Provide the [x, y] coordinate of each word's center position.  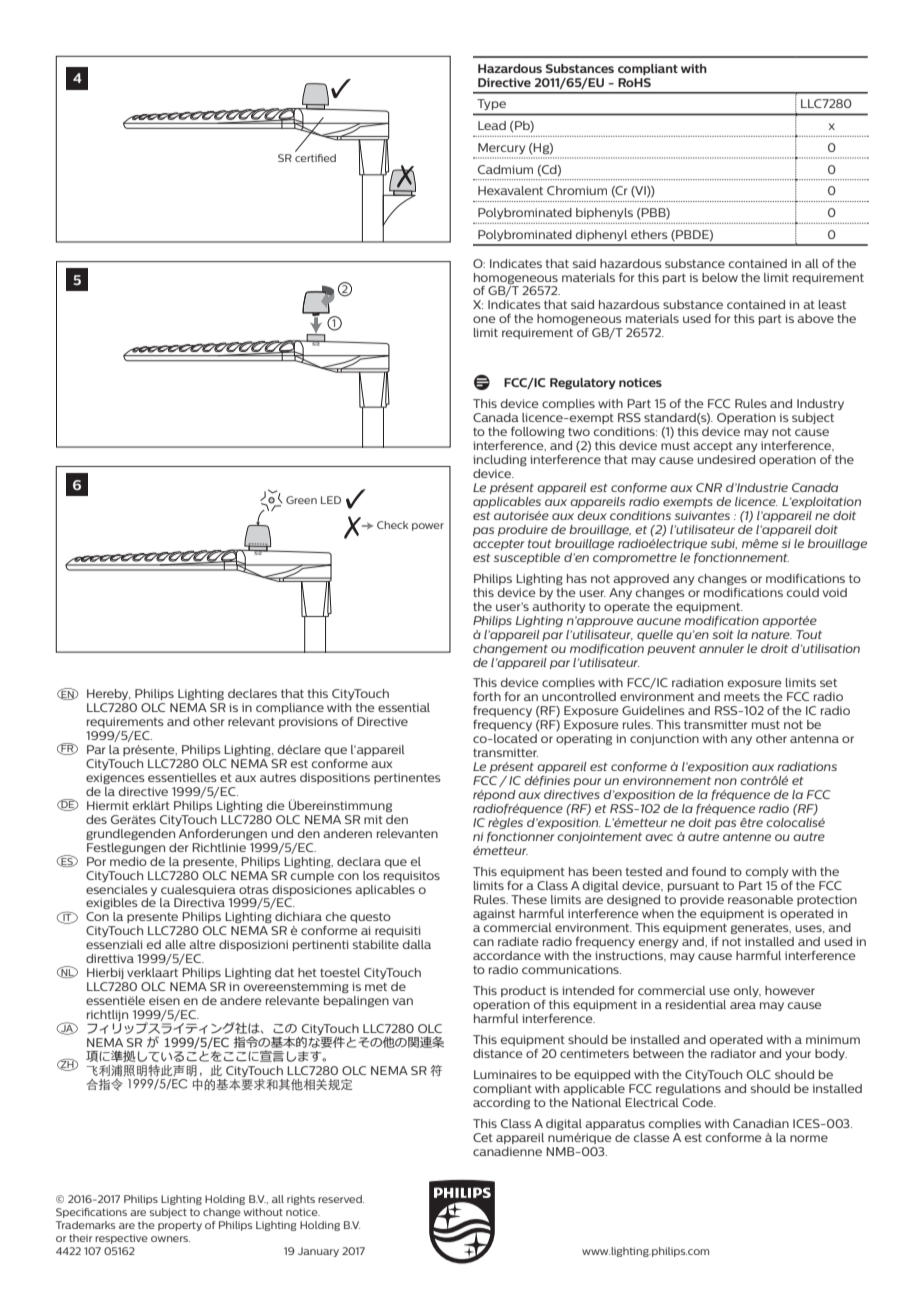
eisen [164, 1000]
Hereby [109, 694]
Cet [483, 1137]
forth [487, 696]
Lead [492, 125]
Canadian [761, 1123]
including [500, 460]
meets [742, 696]
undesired [726, 459]
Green [301, 500]
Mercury [501, 148]
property [180, 1226]
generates [761, 928]
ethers [649, 234]
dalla [417, 944]
